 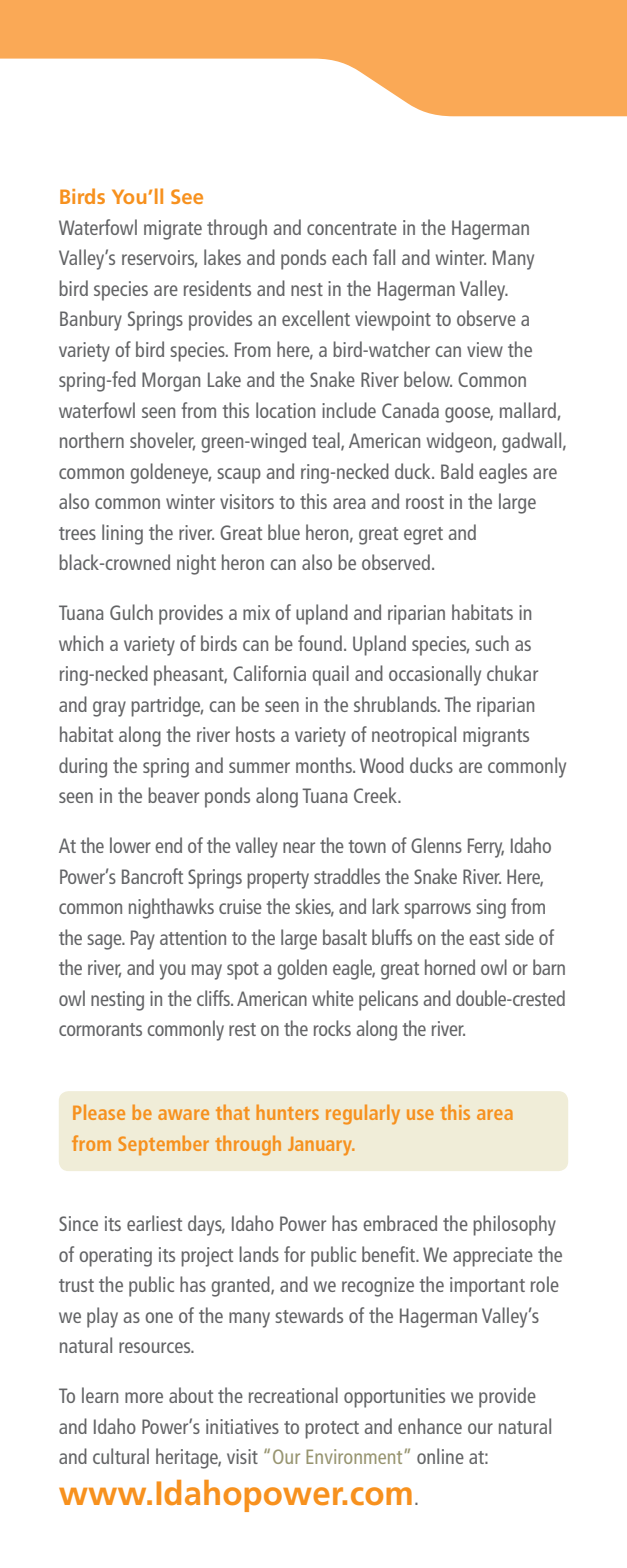 I want to click on more, so click(x=144, y=1397).
